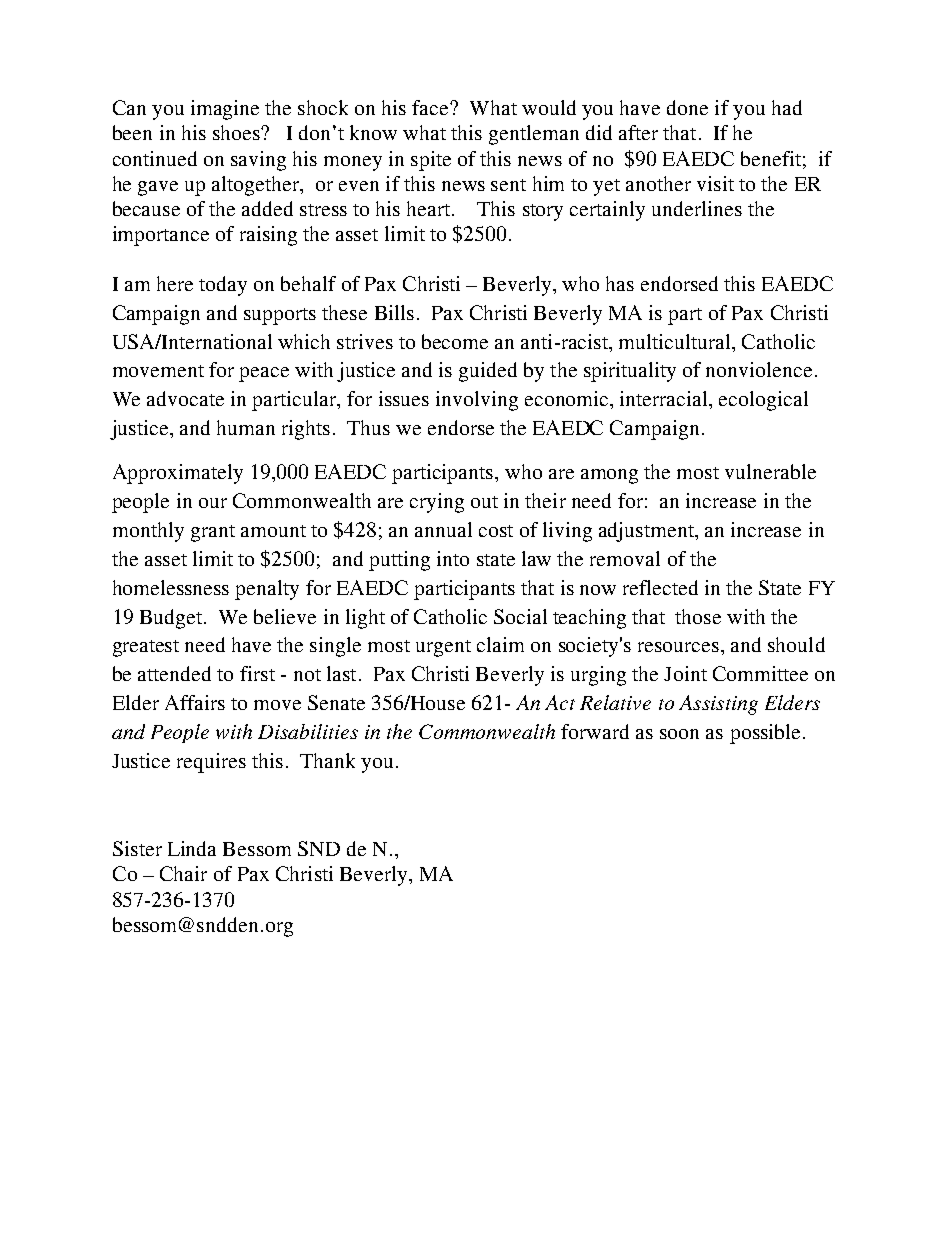  What do you see at coordinates (237, 132) in the screenshot?
I see `shoes` at bounding box center [237, 132].
